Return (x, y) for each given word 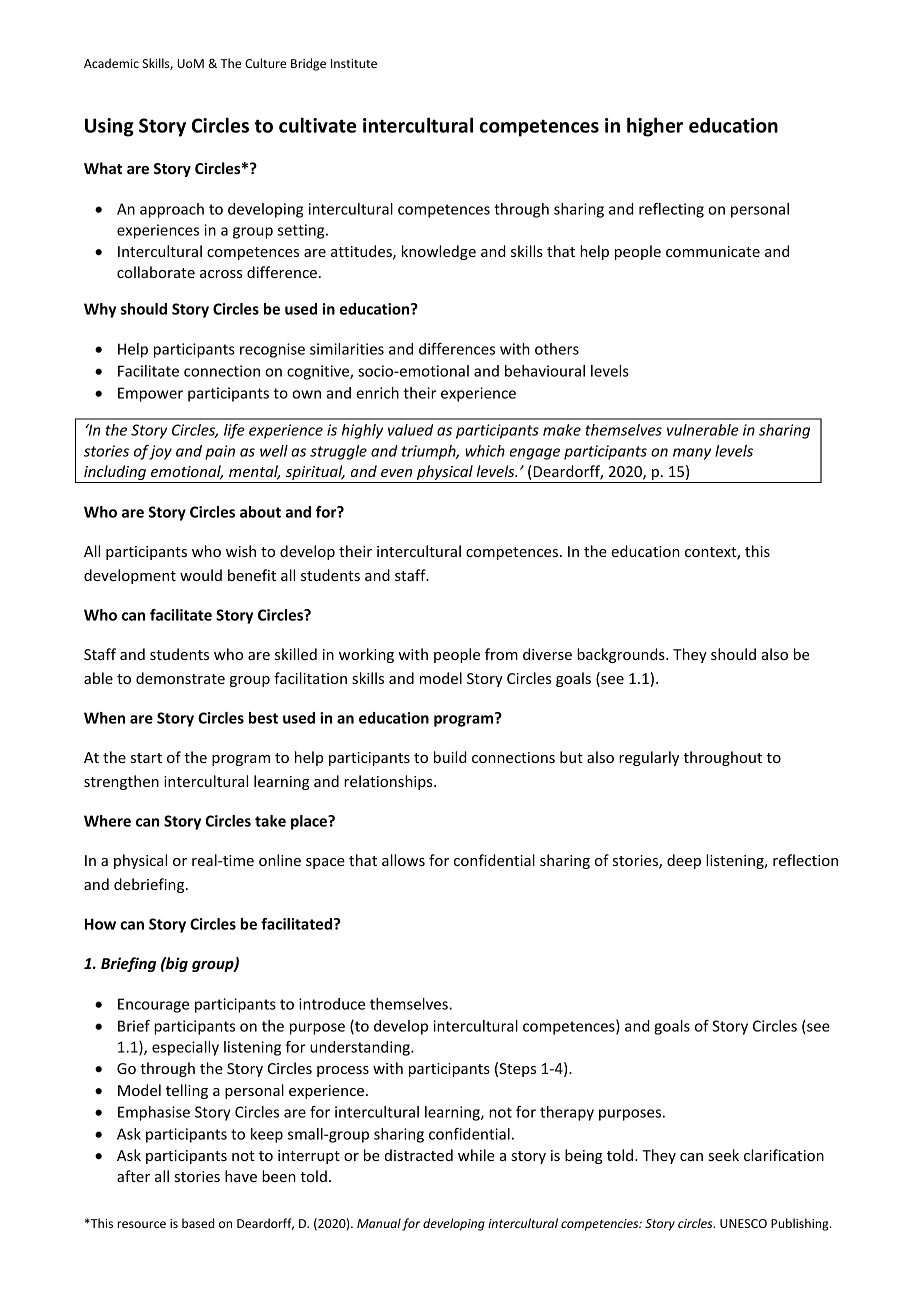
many (692, 454)
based (198, 1223)
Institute (354, 63)
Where (107, 821)
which (485, 451)
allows (403, 860)
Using (109, 127)
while (476, 1155)
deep (684, 861)
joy (160, 452)
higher (655, 127)
